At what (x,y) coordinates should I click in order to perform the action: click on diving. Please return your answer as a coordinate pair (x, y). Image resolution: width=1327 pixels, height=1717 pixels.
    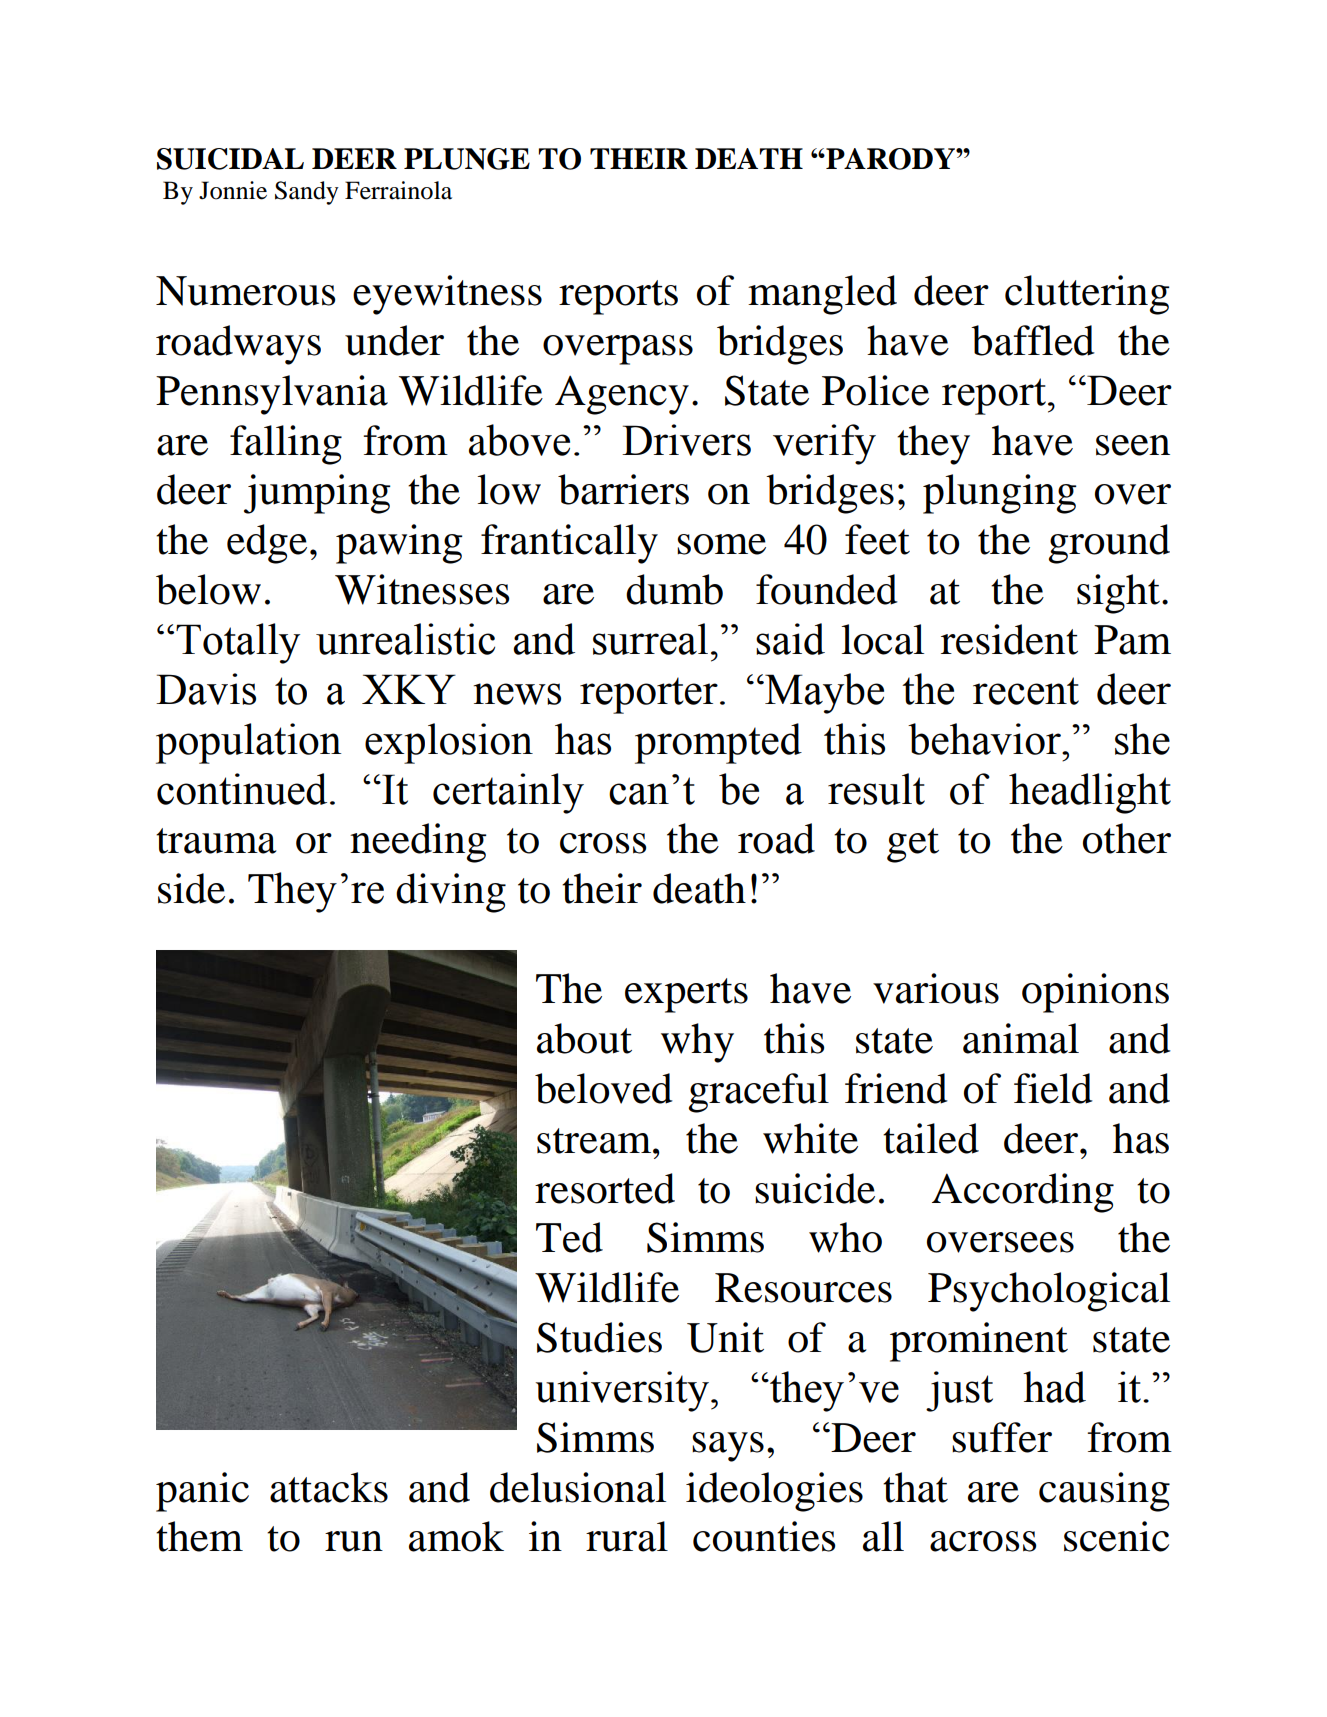
    Looking at the image, I should click on (451, 893).
